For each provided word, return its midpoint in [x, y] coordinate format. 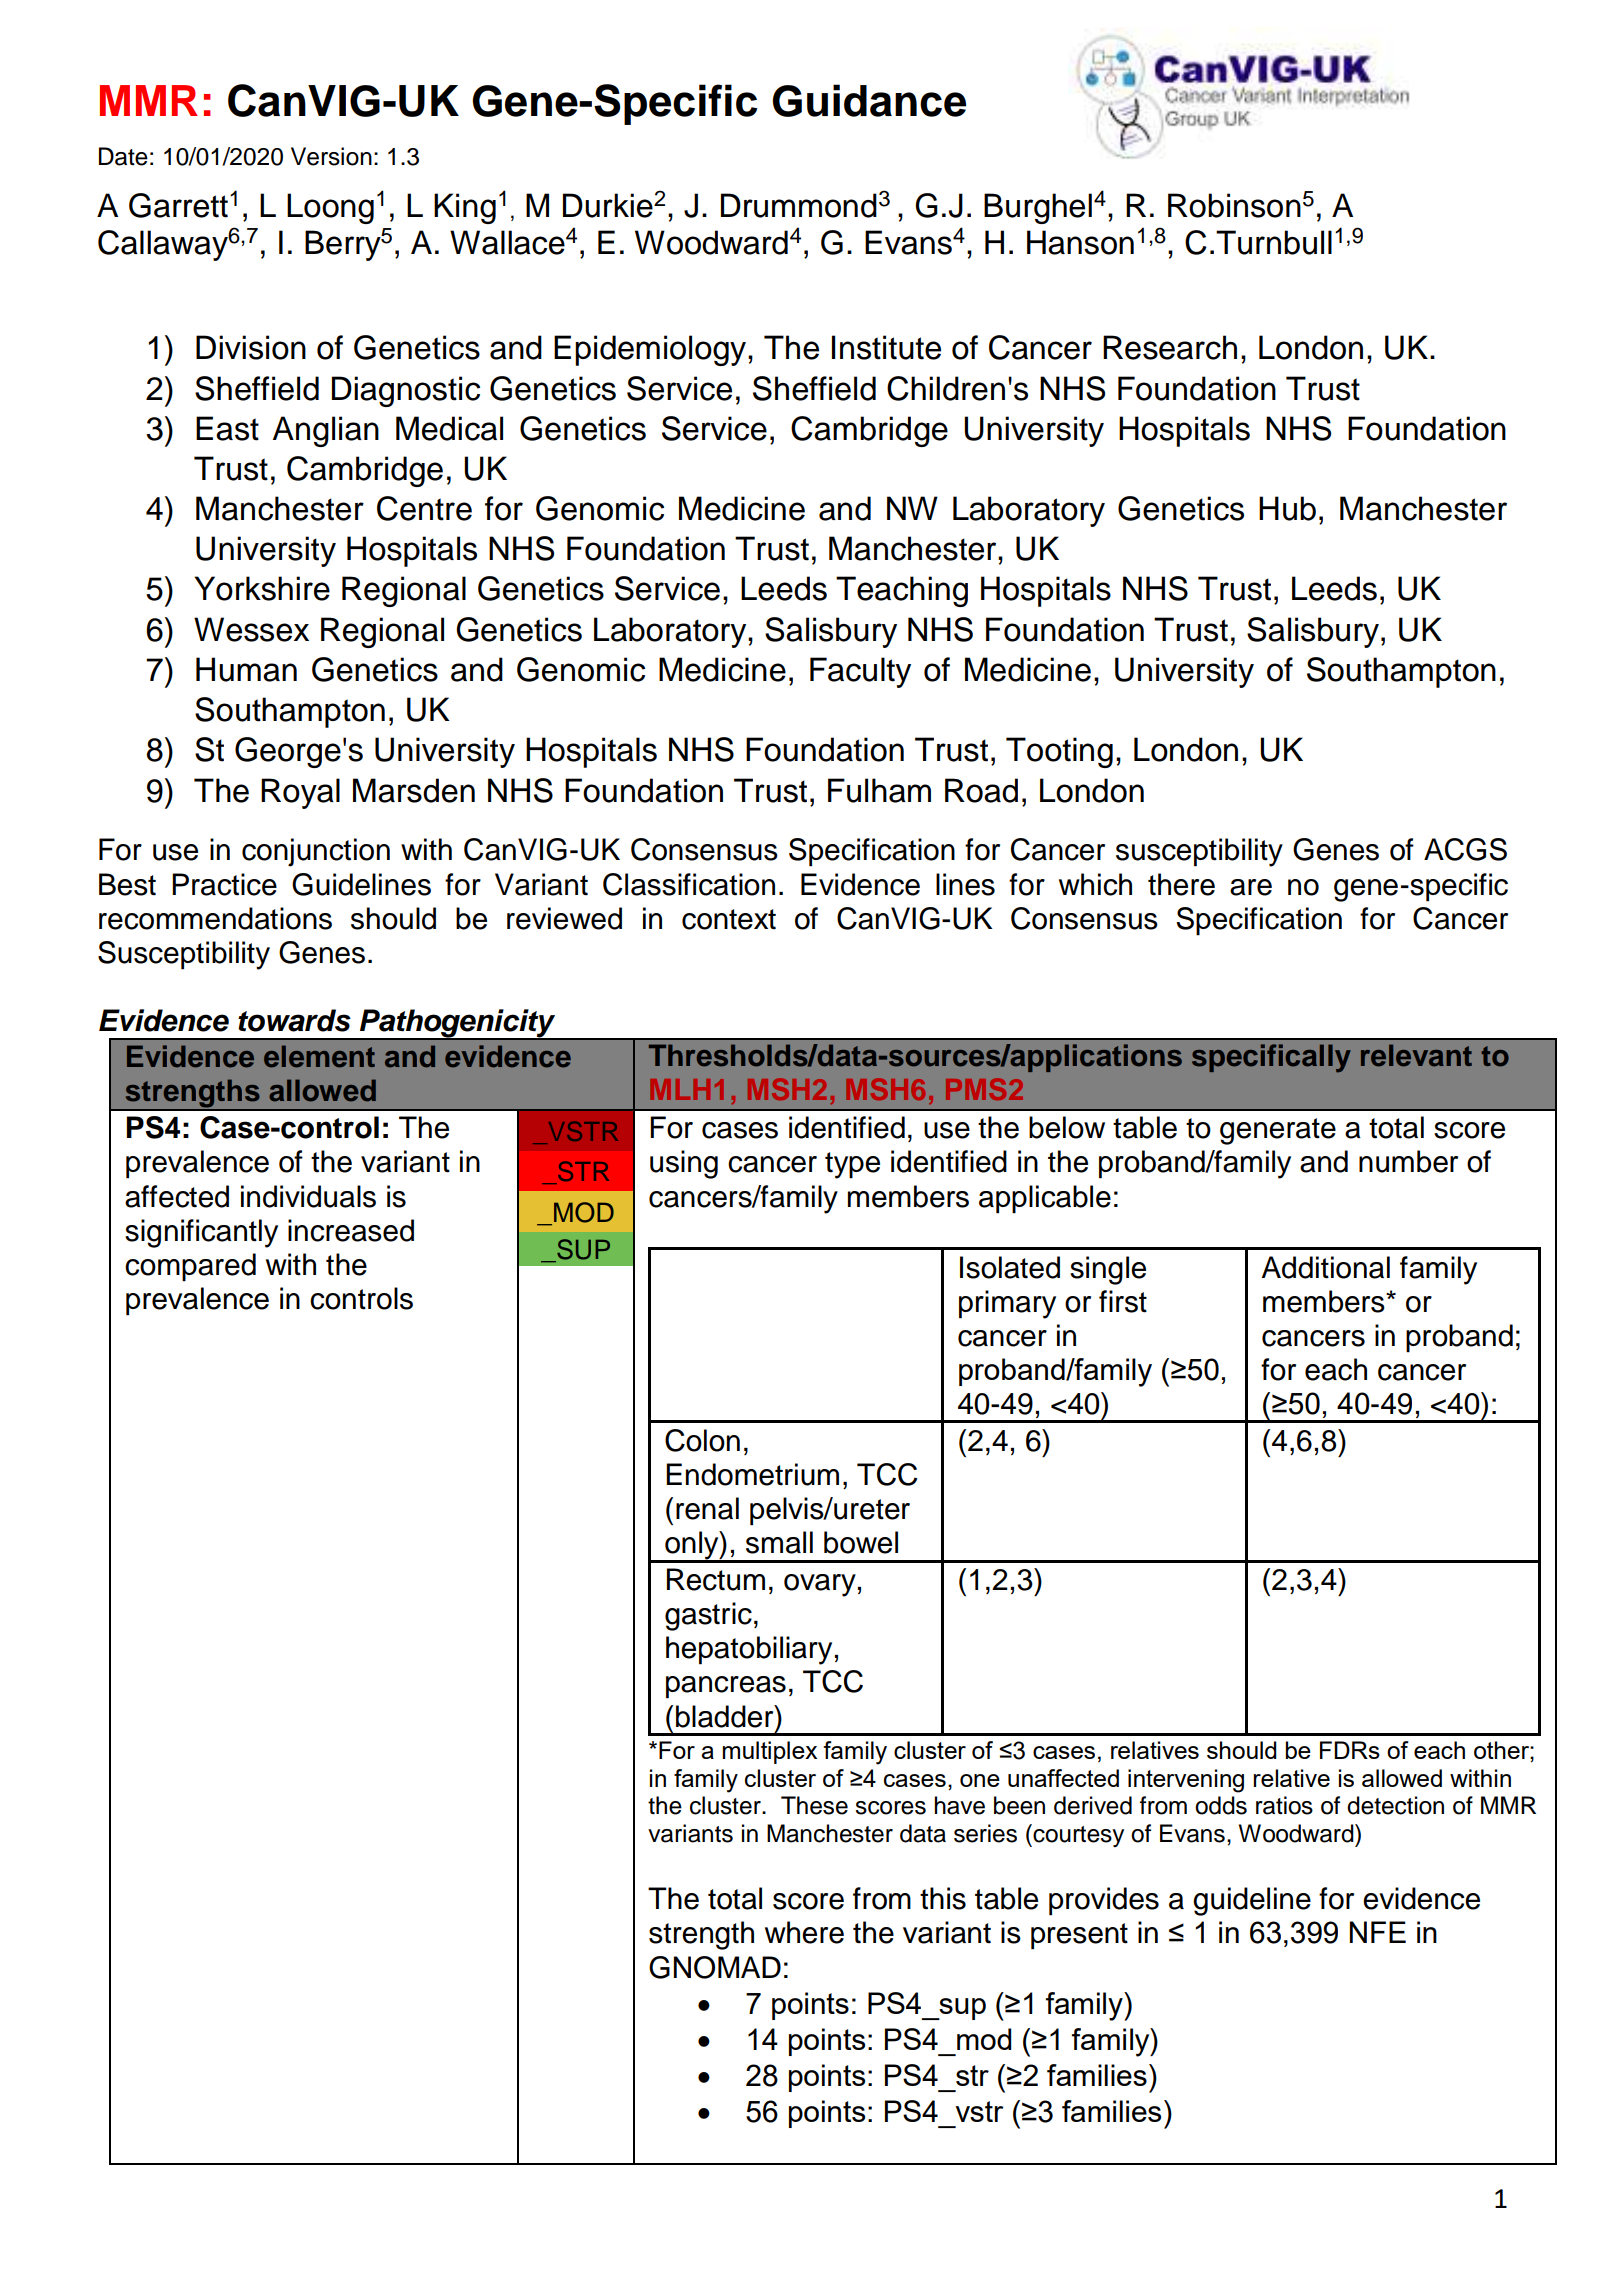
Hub [1287, 508]
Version [331, 156]
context [729, 919]
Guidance [869, 100]
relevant [1416, 1055]
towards [294, 1020]
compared [190, 1267]
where [804, 1932]
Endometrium [752, 1474]
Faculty [860, 672]
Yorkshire [262, 588]
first [1123, 1301]
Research [1170, 347]
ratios [1284, 1805]
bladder [726, 1716]
